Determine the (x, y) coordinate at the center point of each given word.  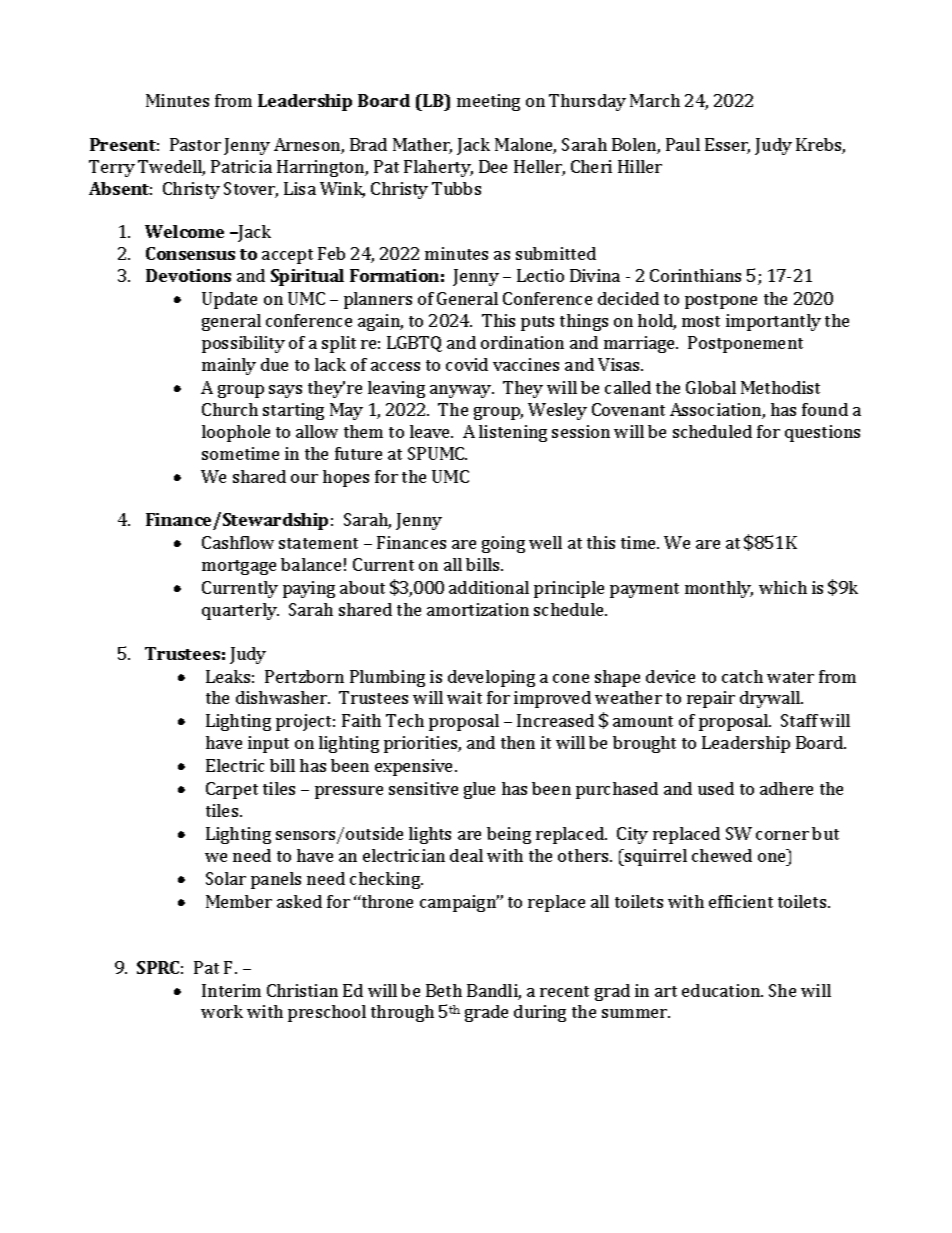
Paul (683, 144)
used (716, 788)
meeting (488, 102)
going (503, 544)
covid (467, 364)
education (722, 990)
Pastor (195, 144)
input (268, 744)
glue (479, 790)
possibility (243, 344)
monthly (719, 589)
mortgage (239, 567)
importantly (773, 322)
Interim (231, 990)
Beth (444, 990)
